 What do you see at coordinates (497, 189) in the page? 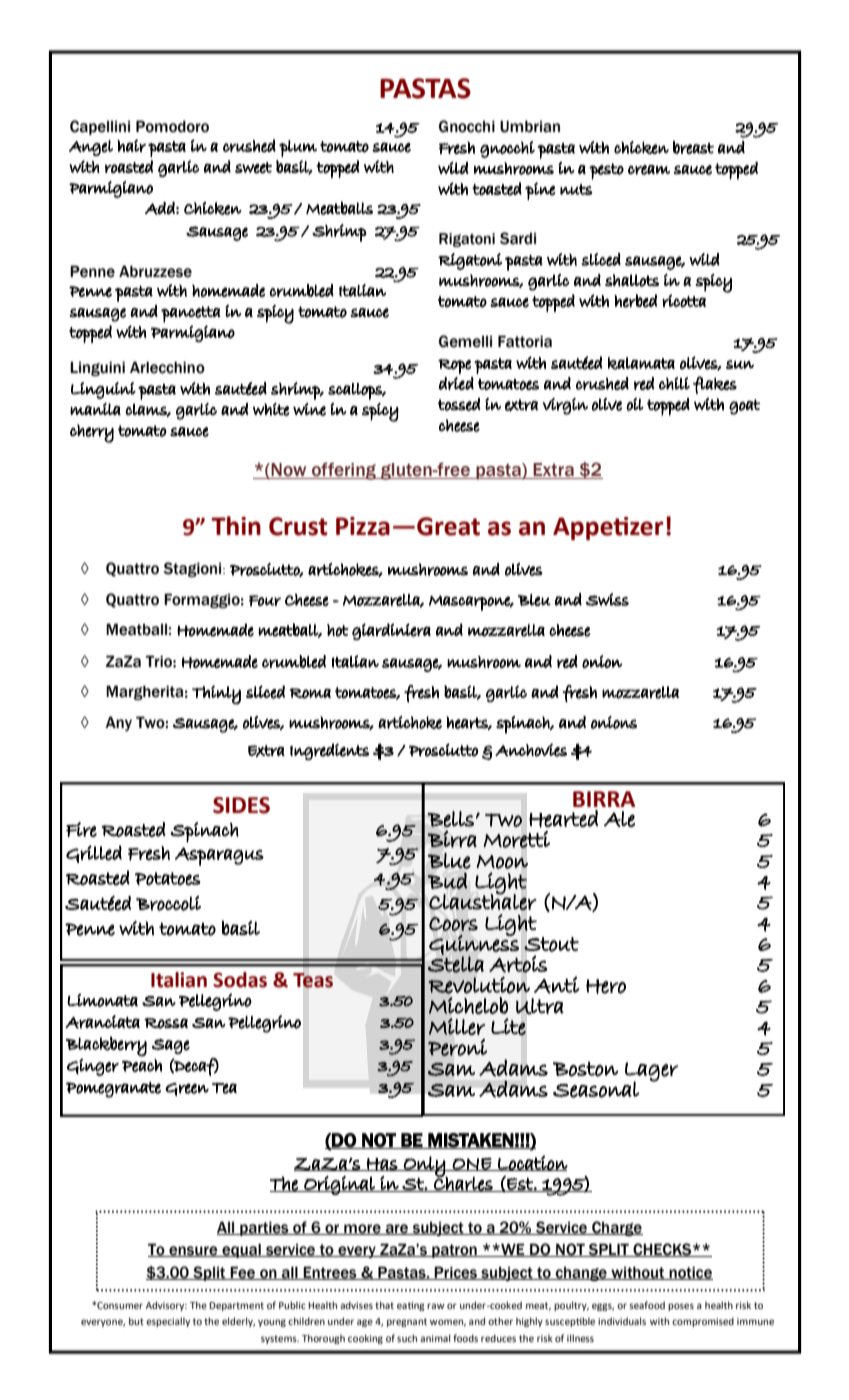
I see `toasted` at bounding box center [497, 189].
